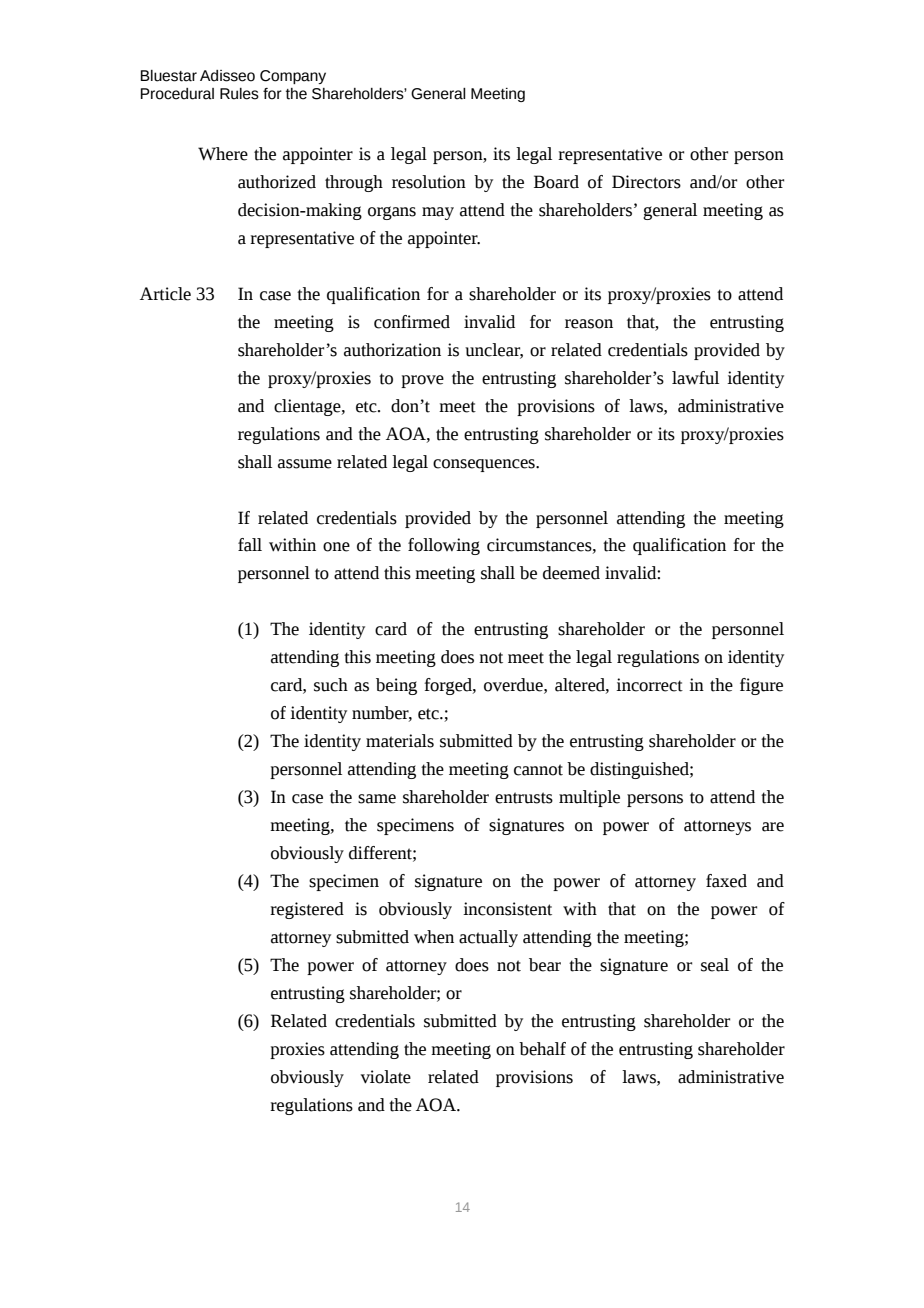  I want to click on resolution, so click(429, 182).
